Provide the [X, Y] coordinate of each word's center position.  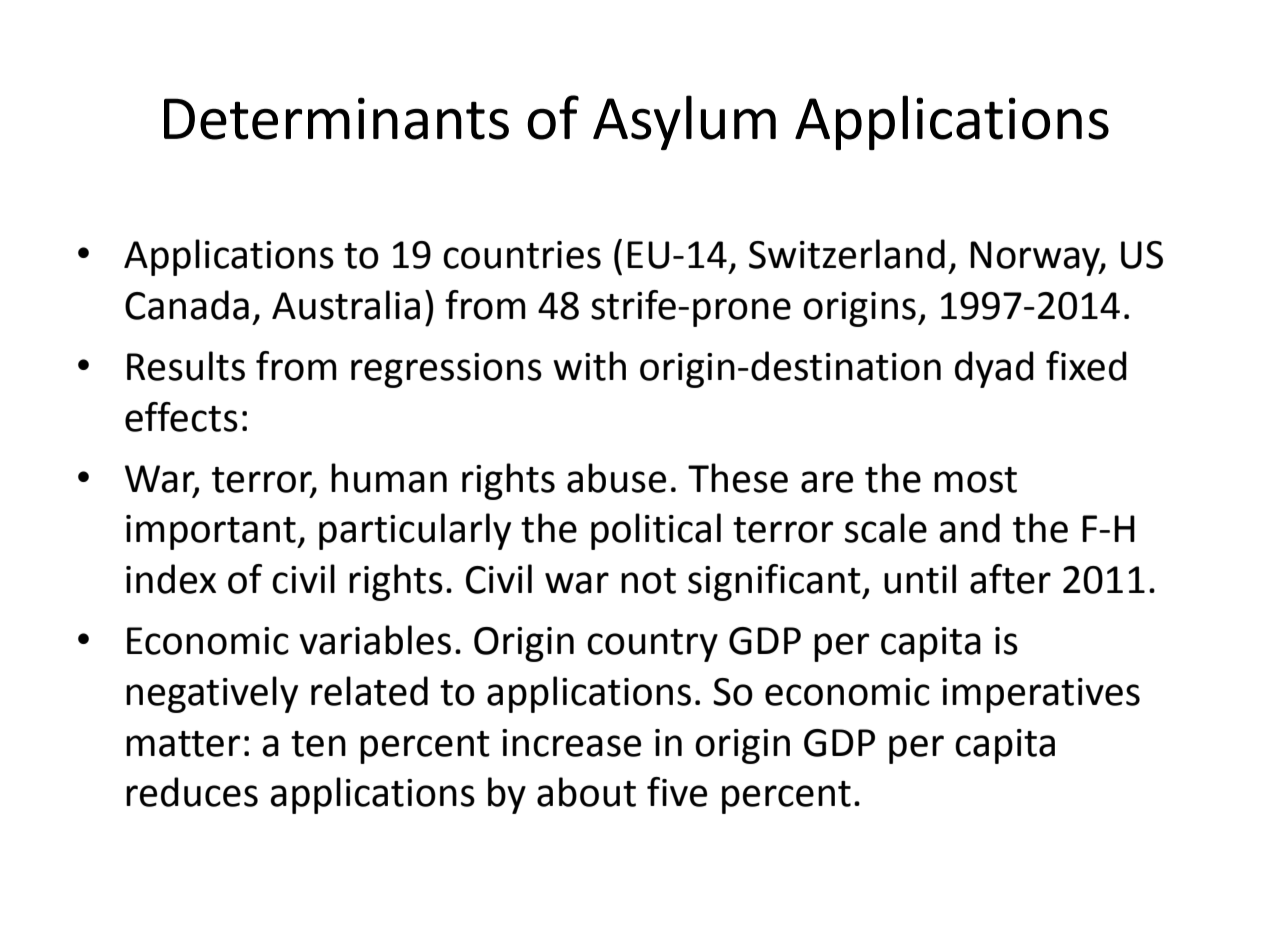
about [586, 792]
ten [318, 744]
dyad [994, 369]
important [212, 532]
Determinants [336, 118]
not [648, 581]
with [589, 366]
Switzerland [847, 254]
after [1010, 579]
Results [186, 366]
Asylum [684, 122]
